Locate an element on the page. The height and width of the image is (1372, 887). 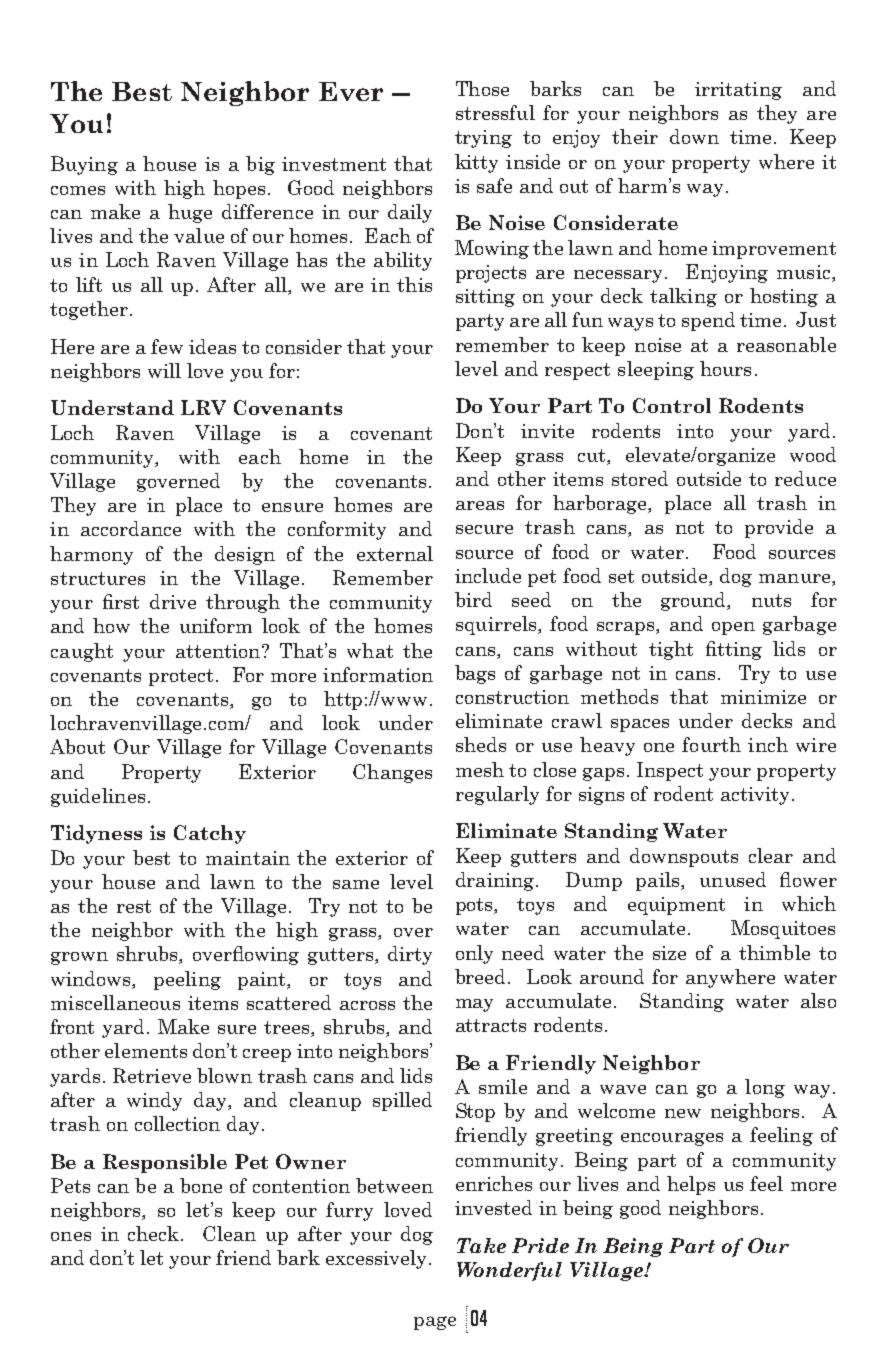
page is located at coordinates (435, 1323).
